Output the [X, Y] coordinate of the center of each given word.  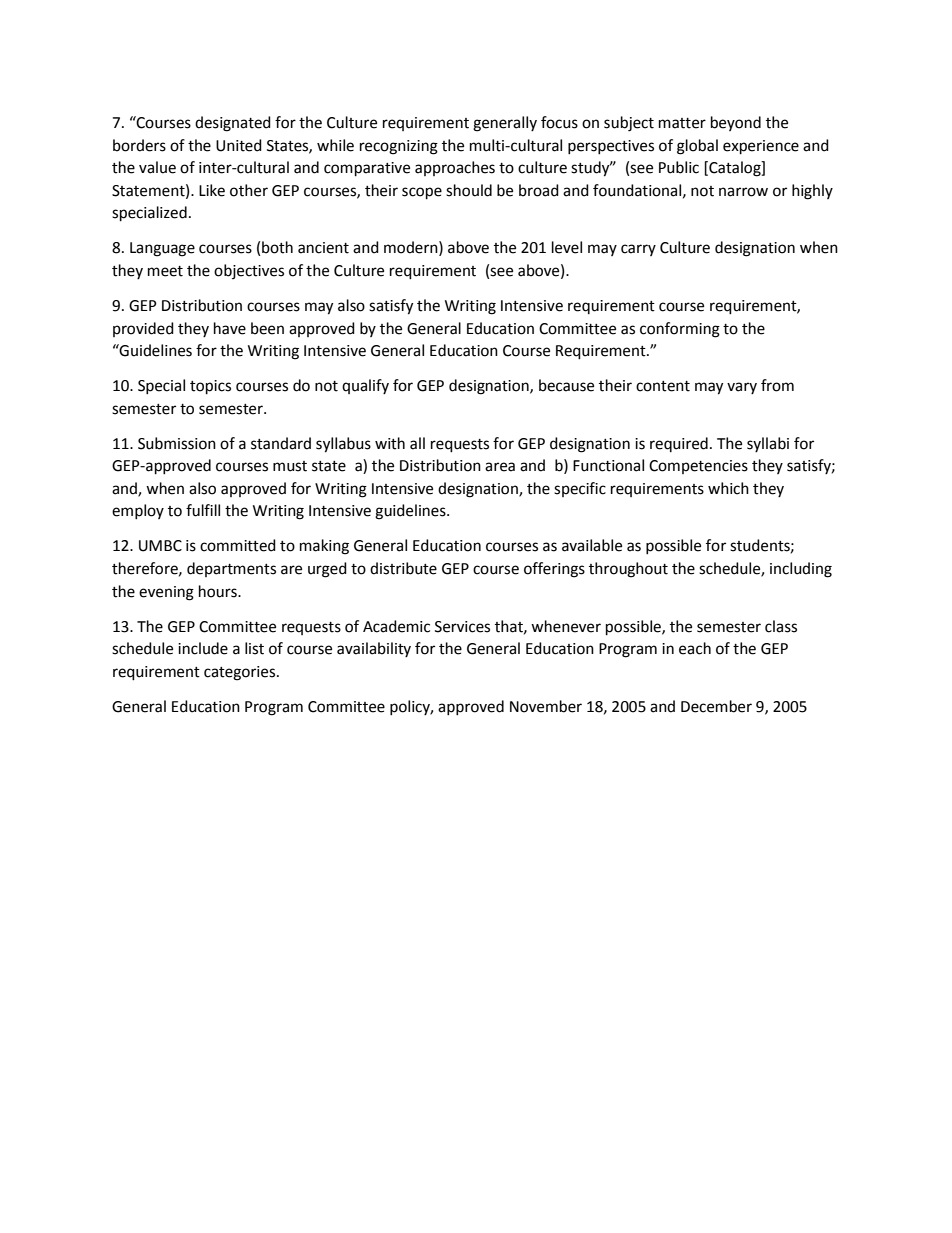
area [500, 467]
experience [761, 147]
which [728, 488]
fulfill [203, 510]
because [566, 385]
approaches [455, 168]
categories [239, 673]
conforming [680, 330]
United [239, 145]
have [230, 328]
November [546, 706]
